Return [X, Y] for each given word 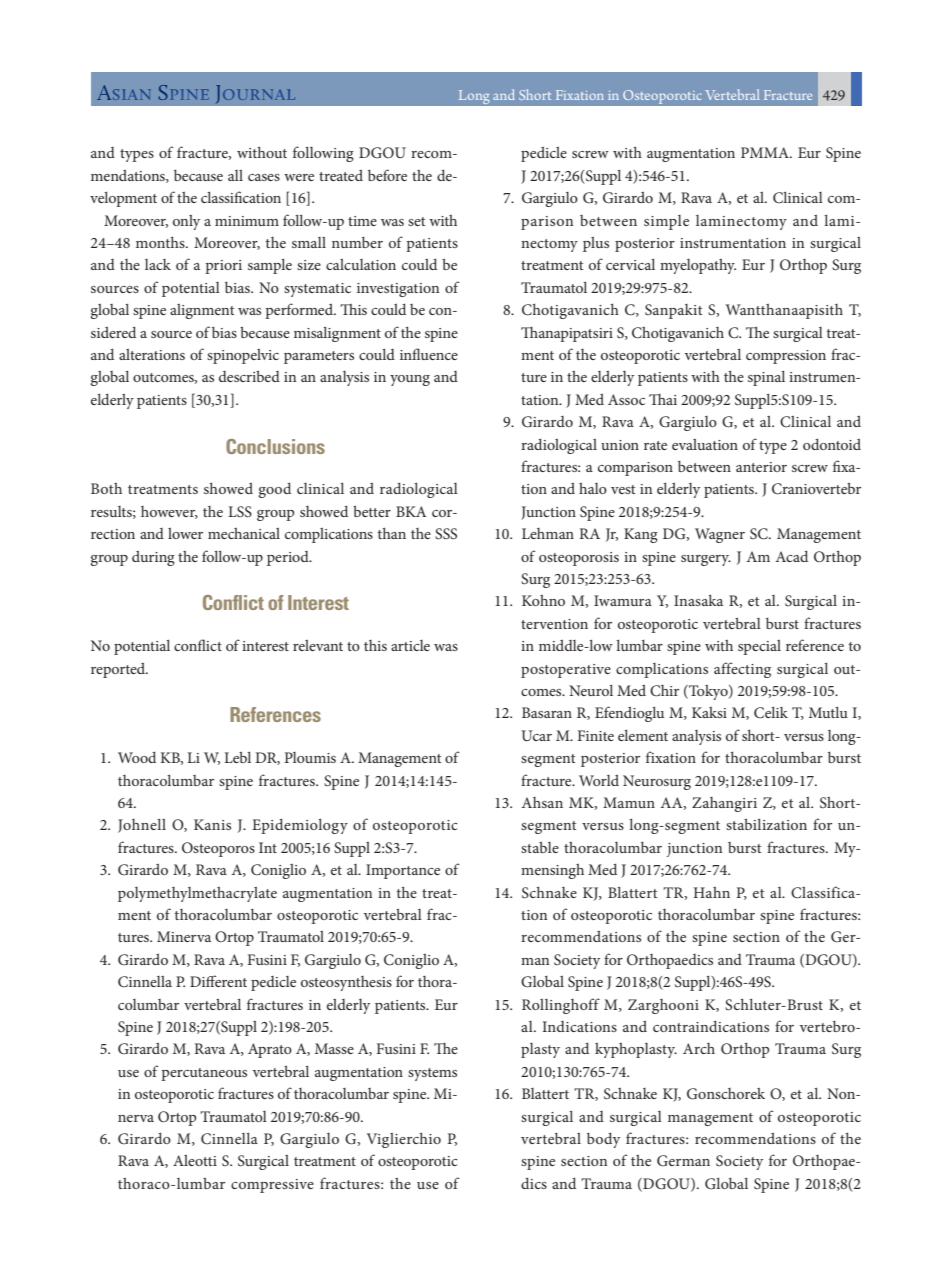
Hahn [712, 892]
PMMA [766, 152]
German [683, 1161]
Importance [403, 871]
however [169, 512]
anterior [761, 467]
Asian [124, 92]
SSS [446, 534]
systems [432, 1074]
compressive [272, 1186]
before [387, 175]
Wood [137, 757]
